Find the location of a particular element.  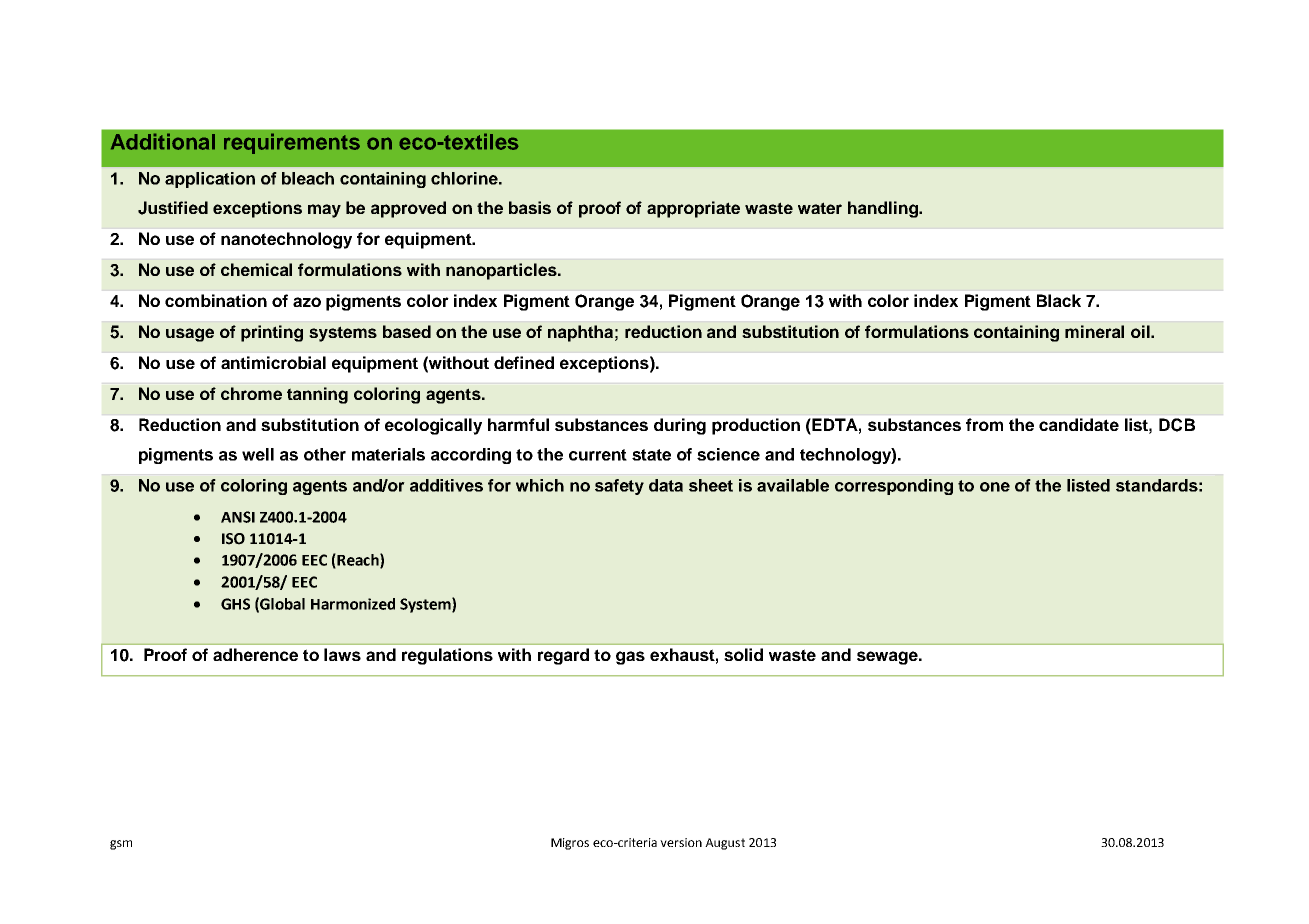

gas is located at coordinates (630, 658).
